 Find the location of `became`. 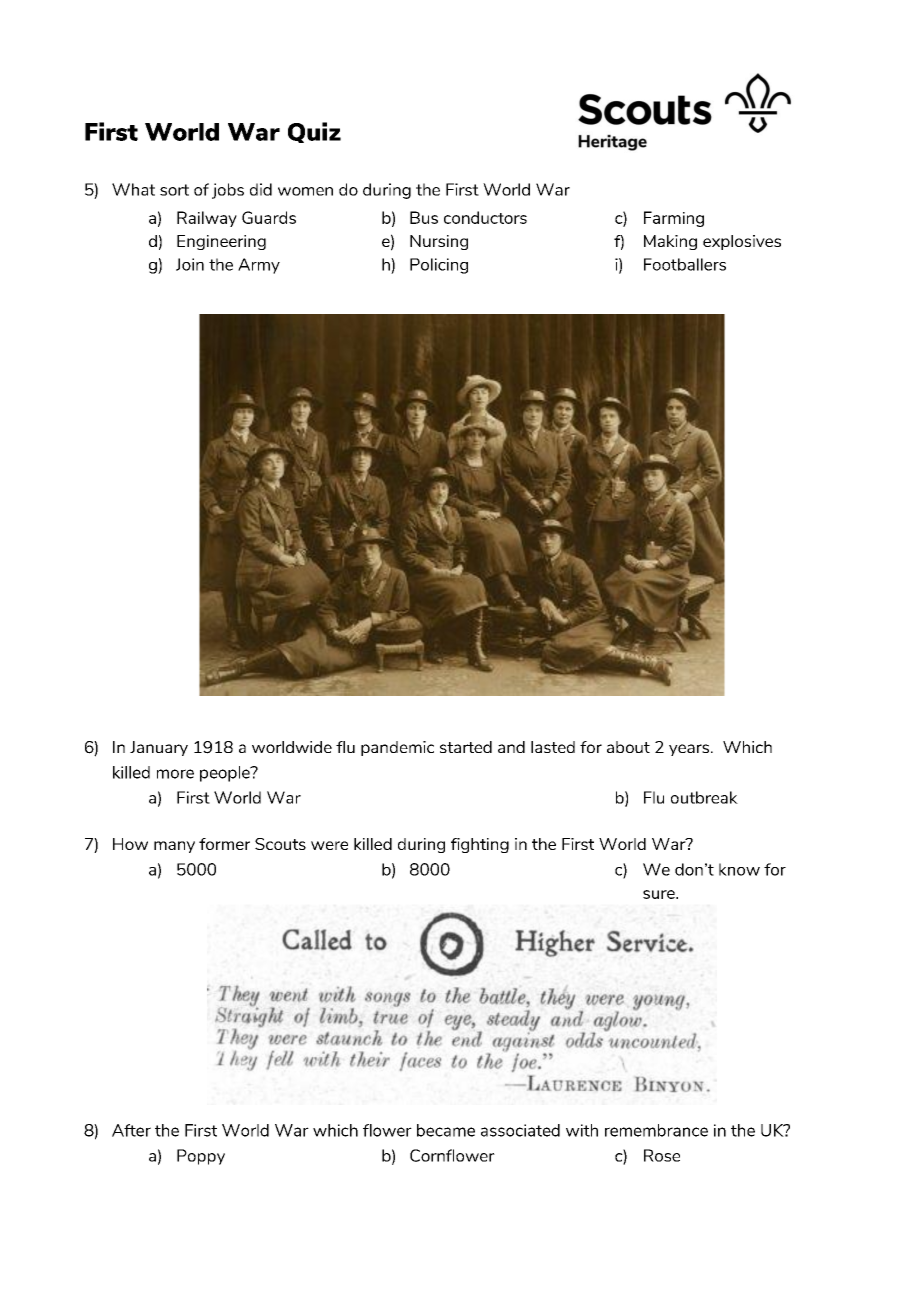

became is located at coordinates (446, 1130).
